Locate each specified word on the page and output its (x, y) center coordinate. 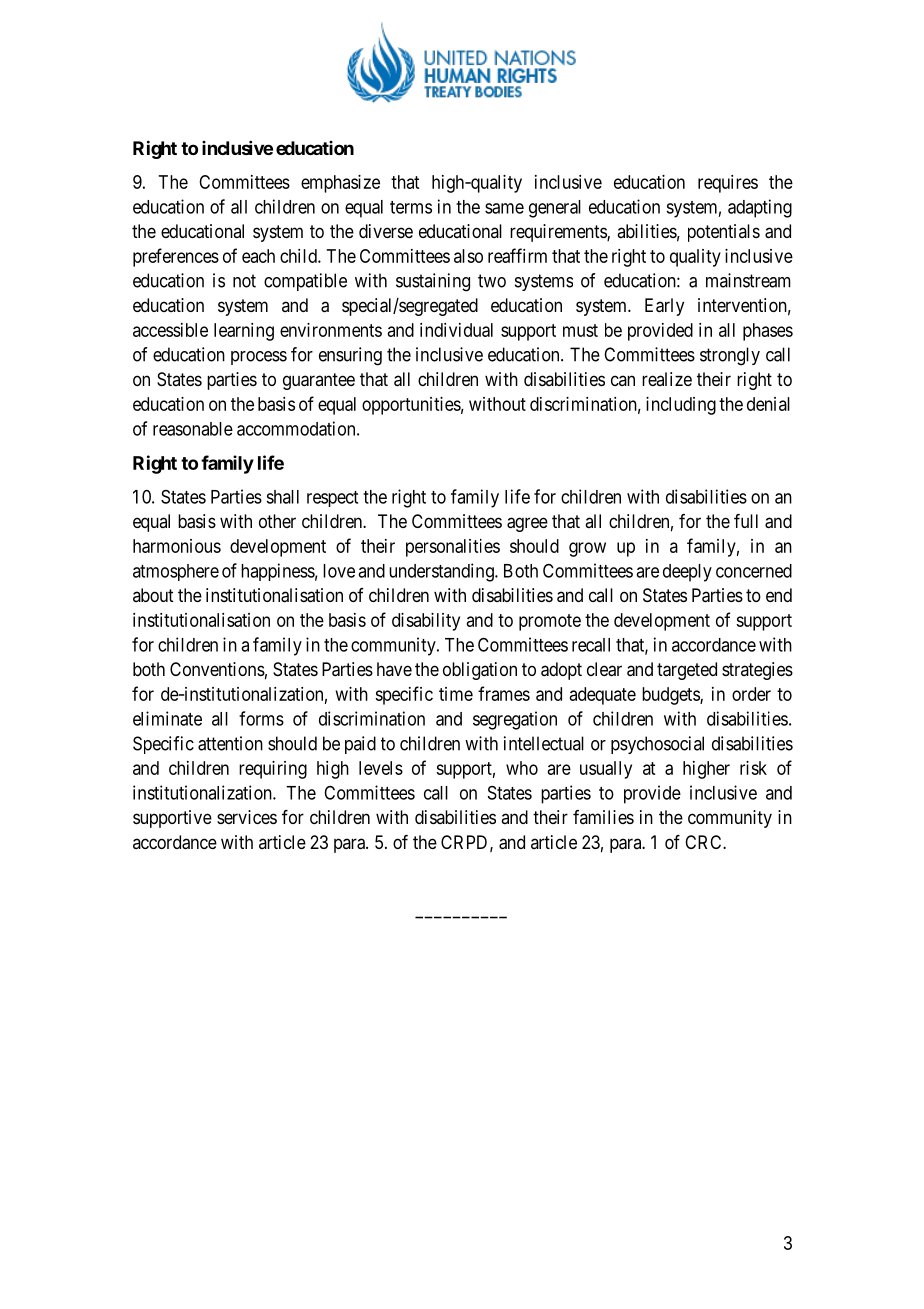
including (681, 406)
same (504, 208)
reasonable (193, 429)
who (522, 768)
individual (456, 330)
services (247, 817)
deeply (687, 573)
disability (426, 622)
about (153, 595)
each (258, 256)
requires (728, 184)
